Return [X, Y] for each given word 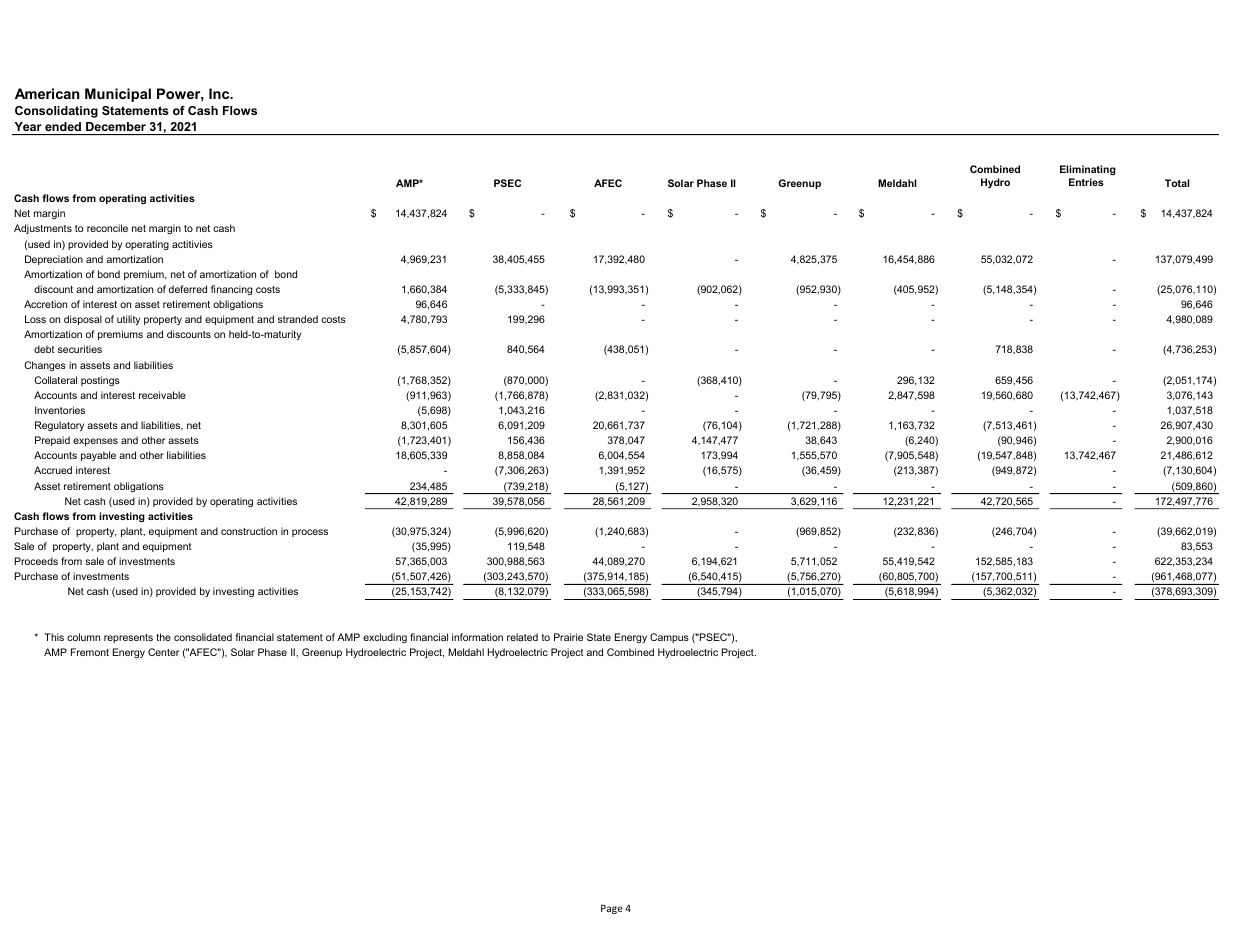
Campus [669, 638]
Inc [220, 93]
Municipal [118, 95]
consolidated [203, 637]
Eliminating [1088, 170]
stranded [298, 319]
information [477, 637]
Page [612, 909]
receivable [162, 395]
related [522, 637]
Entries [1086, 182]
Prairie [568, 637]
